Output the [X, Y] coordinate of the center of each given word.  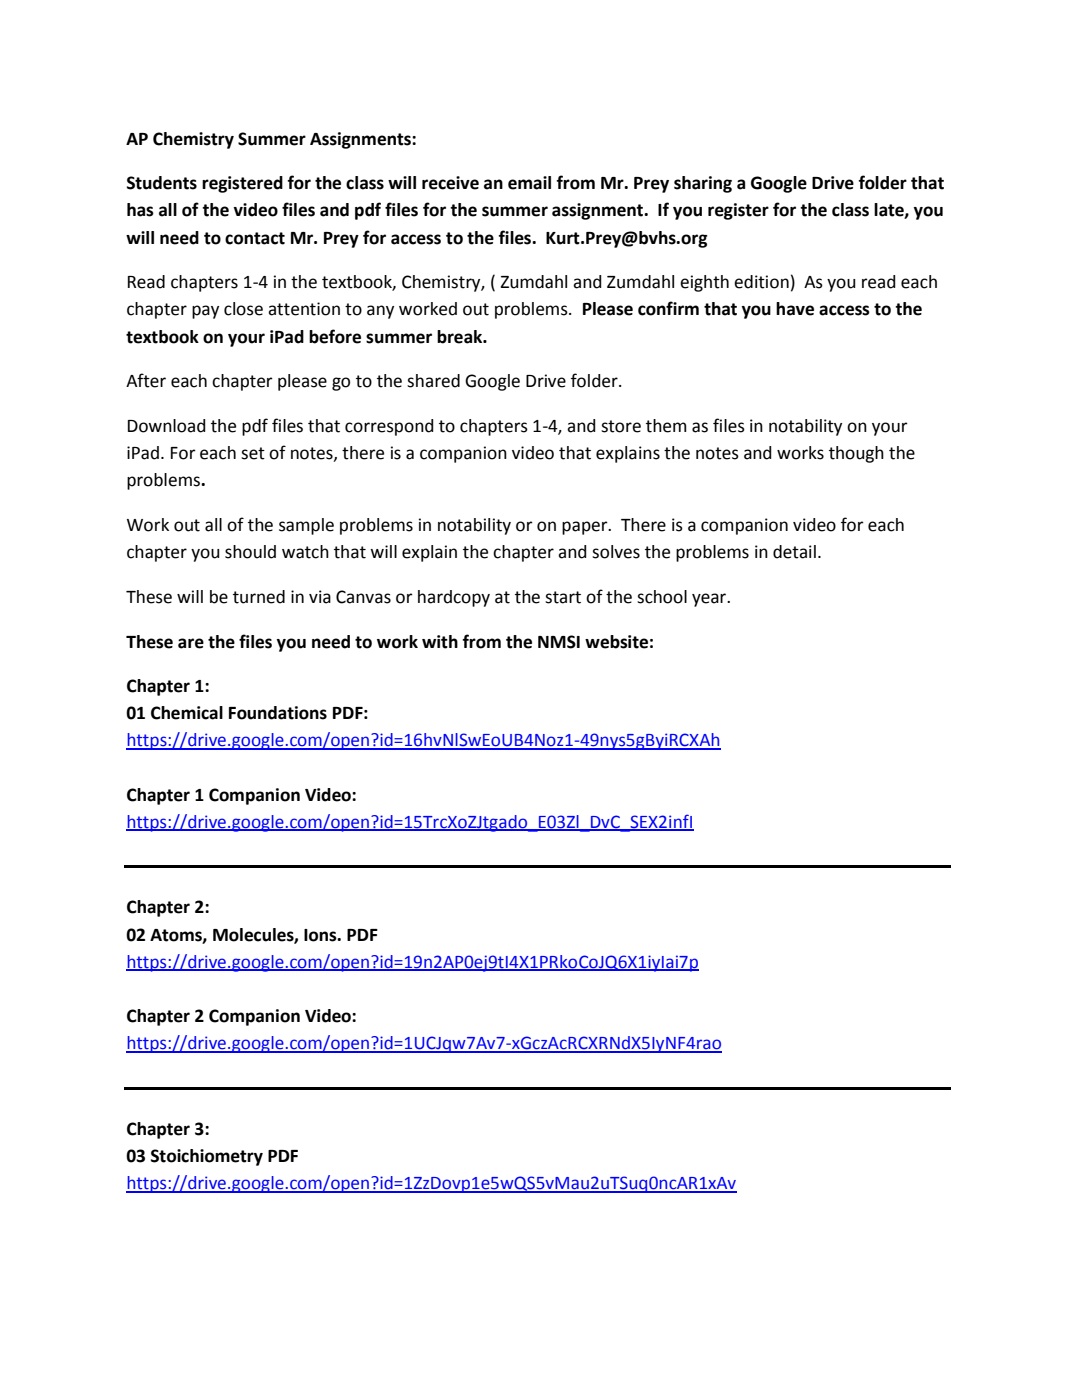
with [440, 642]
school [662, 597]
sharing [703, 184]
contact [255, 238]
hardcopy [454, 598]
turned [259, 597]
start [563, 597]
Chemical [187, 713]
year [710, 600]
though [856, 454]
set [253, 453]
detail [794, 552]
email [529, 183]
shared [433, 381]
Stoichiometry [207, 1157]
